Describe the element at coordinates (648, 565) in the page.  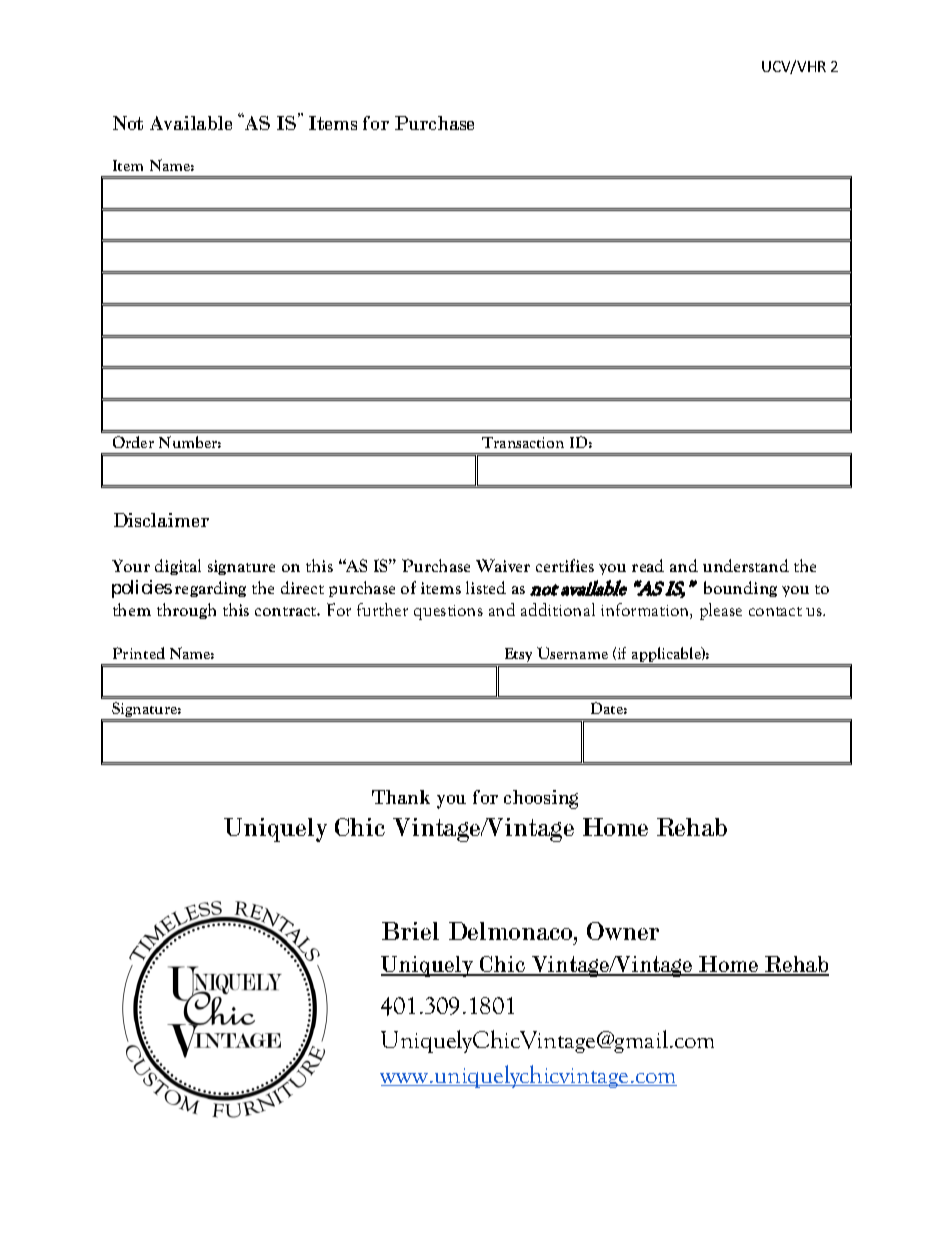
I see `read` at that location.
